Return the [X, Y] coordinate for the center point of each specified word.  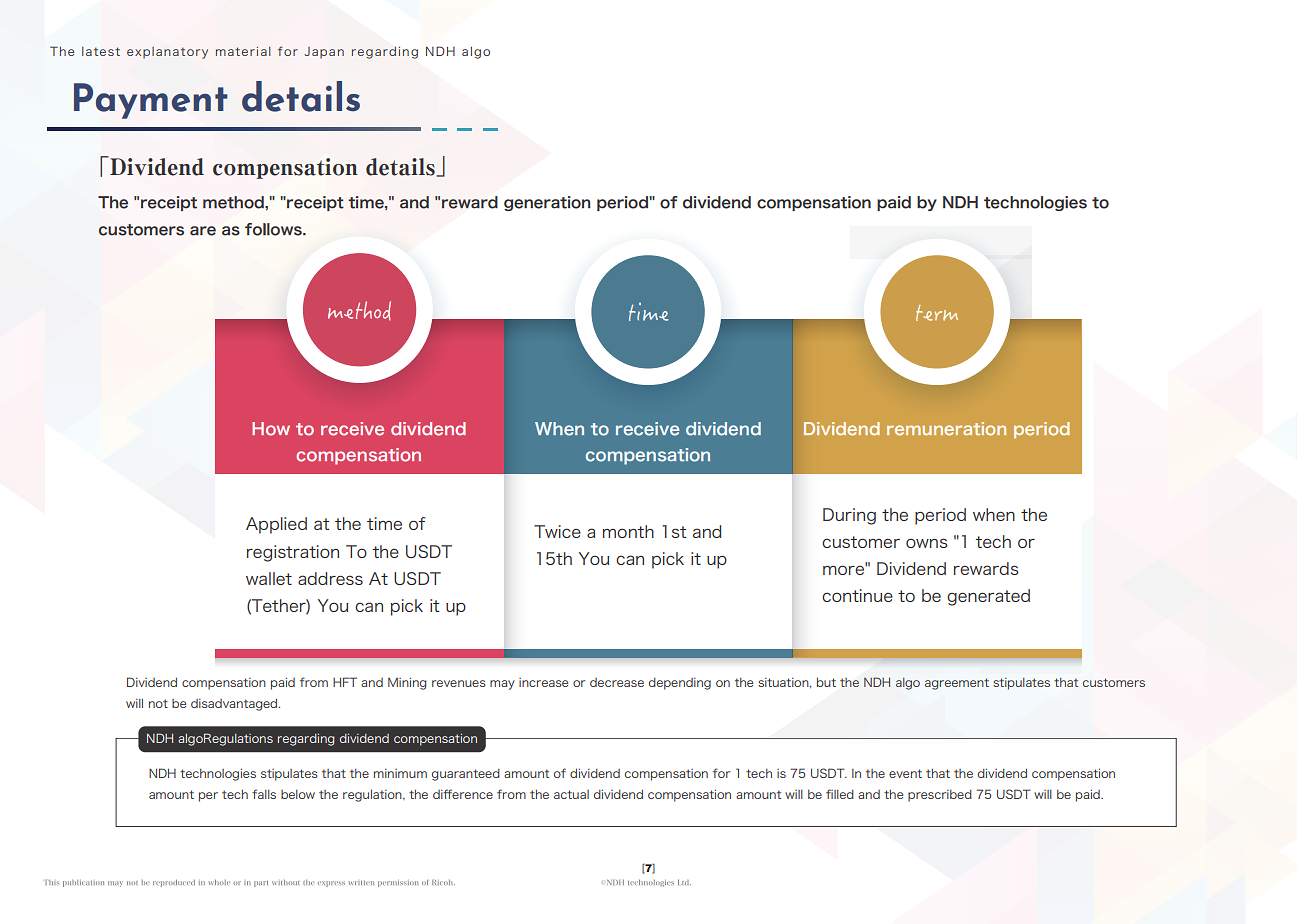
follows [274, 229]
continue [857, 595]
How [271, 429]
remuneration [946, 429]
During [849, 516]
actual [571, 794]
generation [547, 203]
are [203, 231]
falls [264, 794]
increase [543, 682]
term [937, 313]
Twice [557, 531]
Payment [151, 101]
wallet [269, 578]
